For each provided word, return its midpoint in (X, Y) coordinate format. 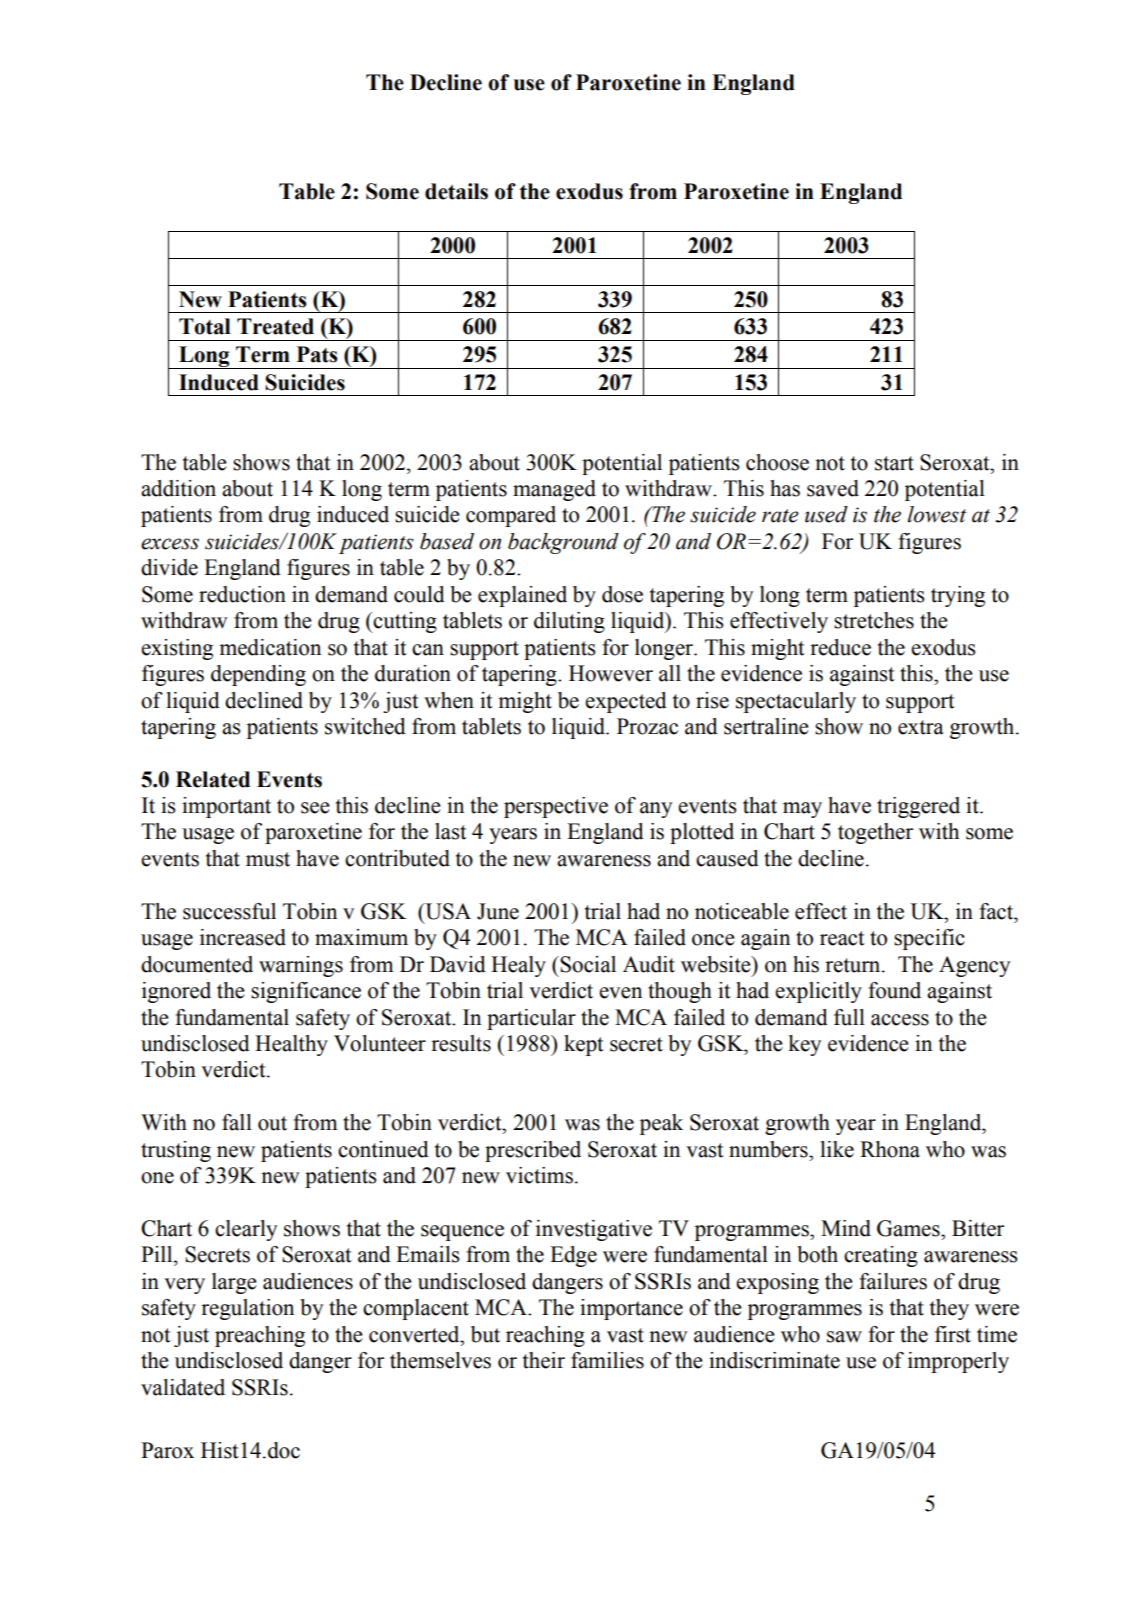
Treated (275, 326)
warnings (301, 966)
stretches (874, 620)
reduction (242, 594)
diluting (569, 622)
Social (588, 964)
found (894, 990)
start (894, 463)
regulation (247, 1309)
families (607, 1360)
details (456, 191)
